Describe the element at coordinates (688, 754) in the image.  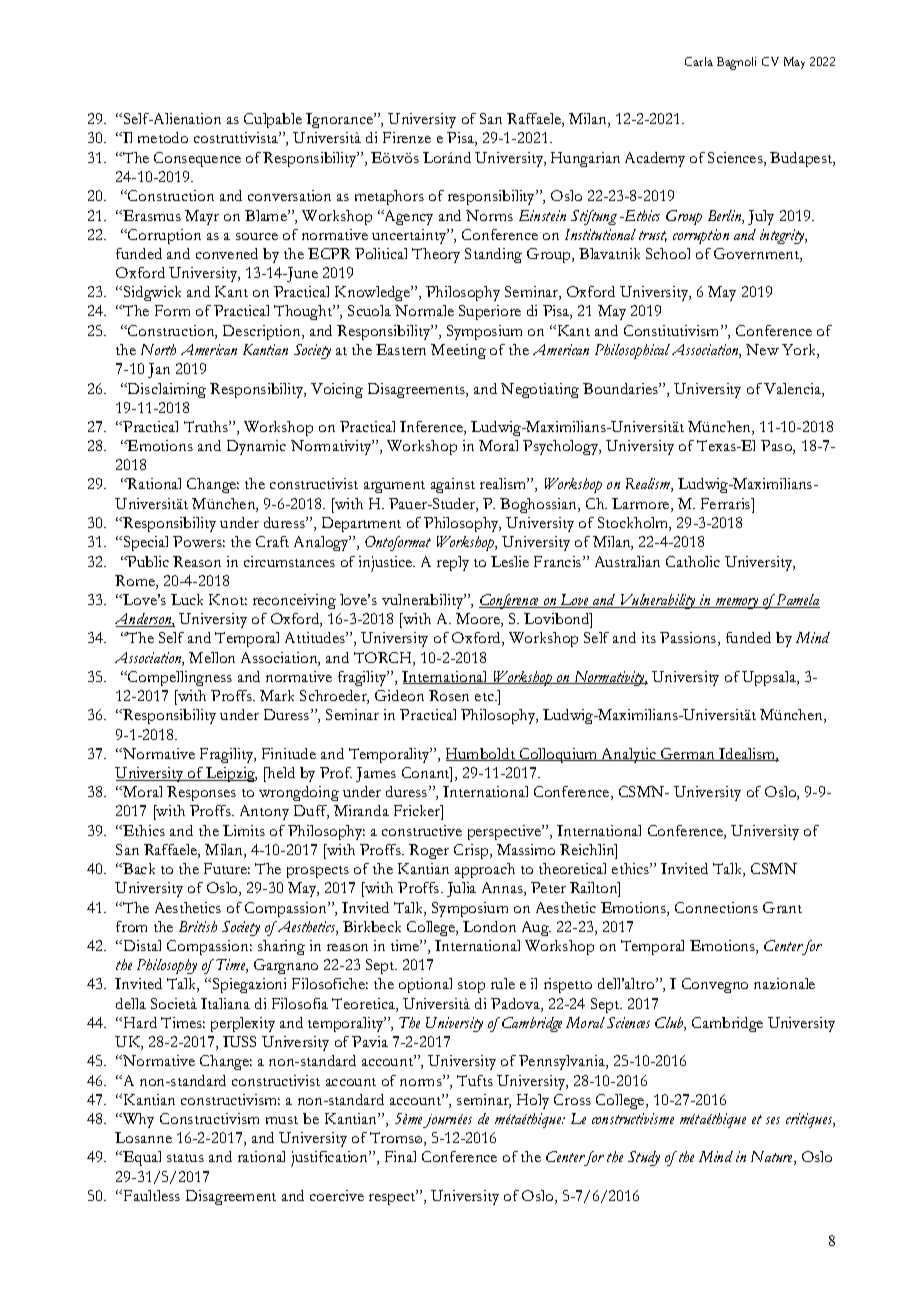
I see `German` at that location.
